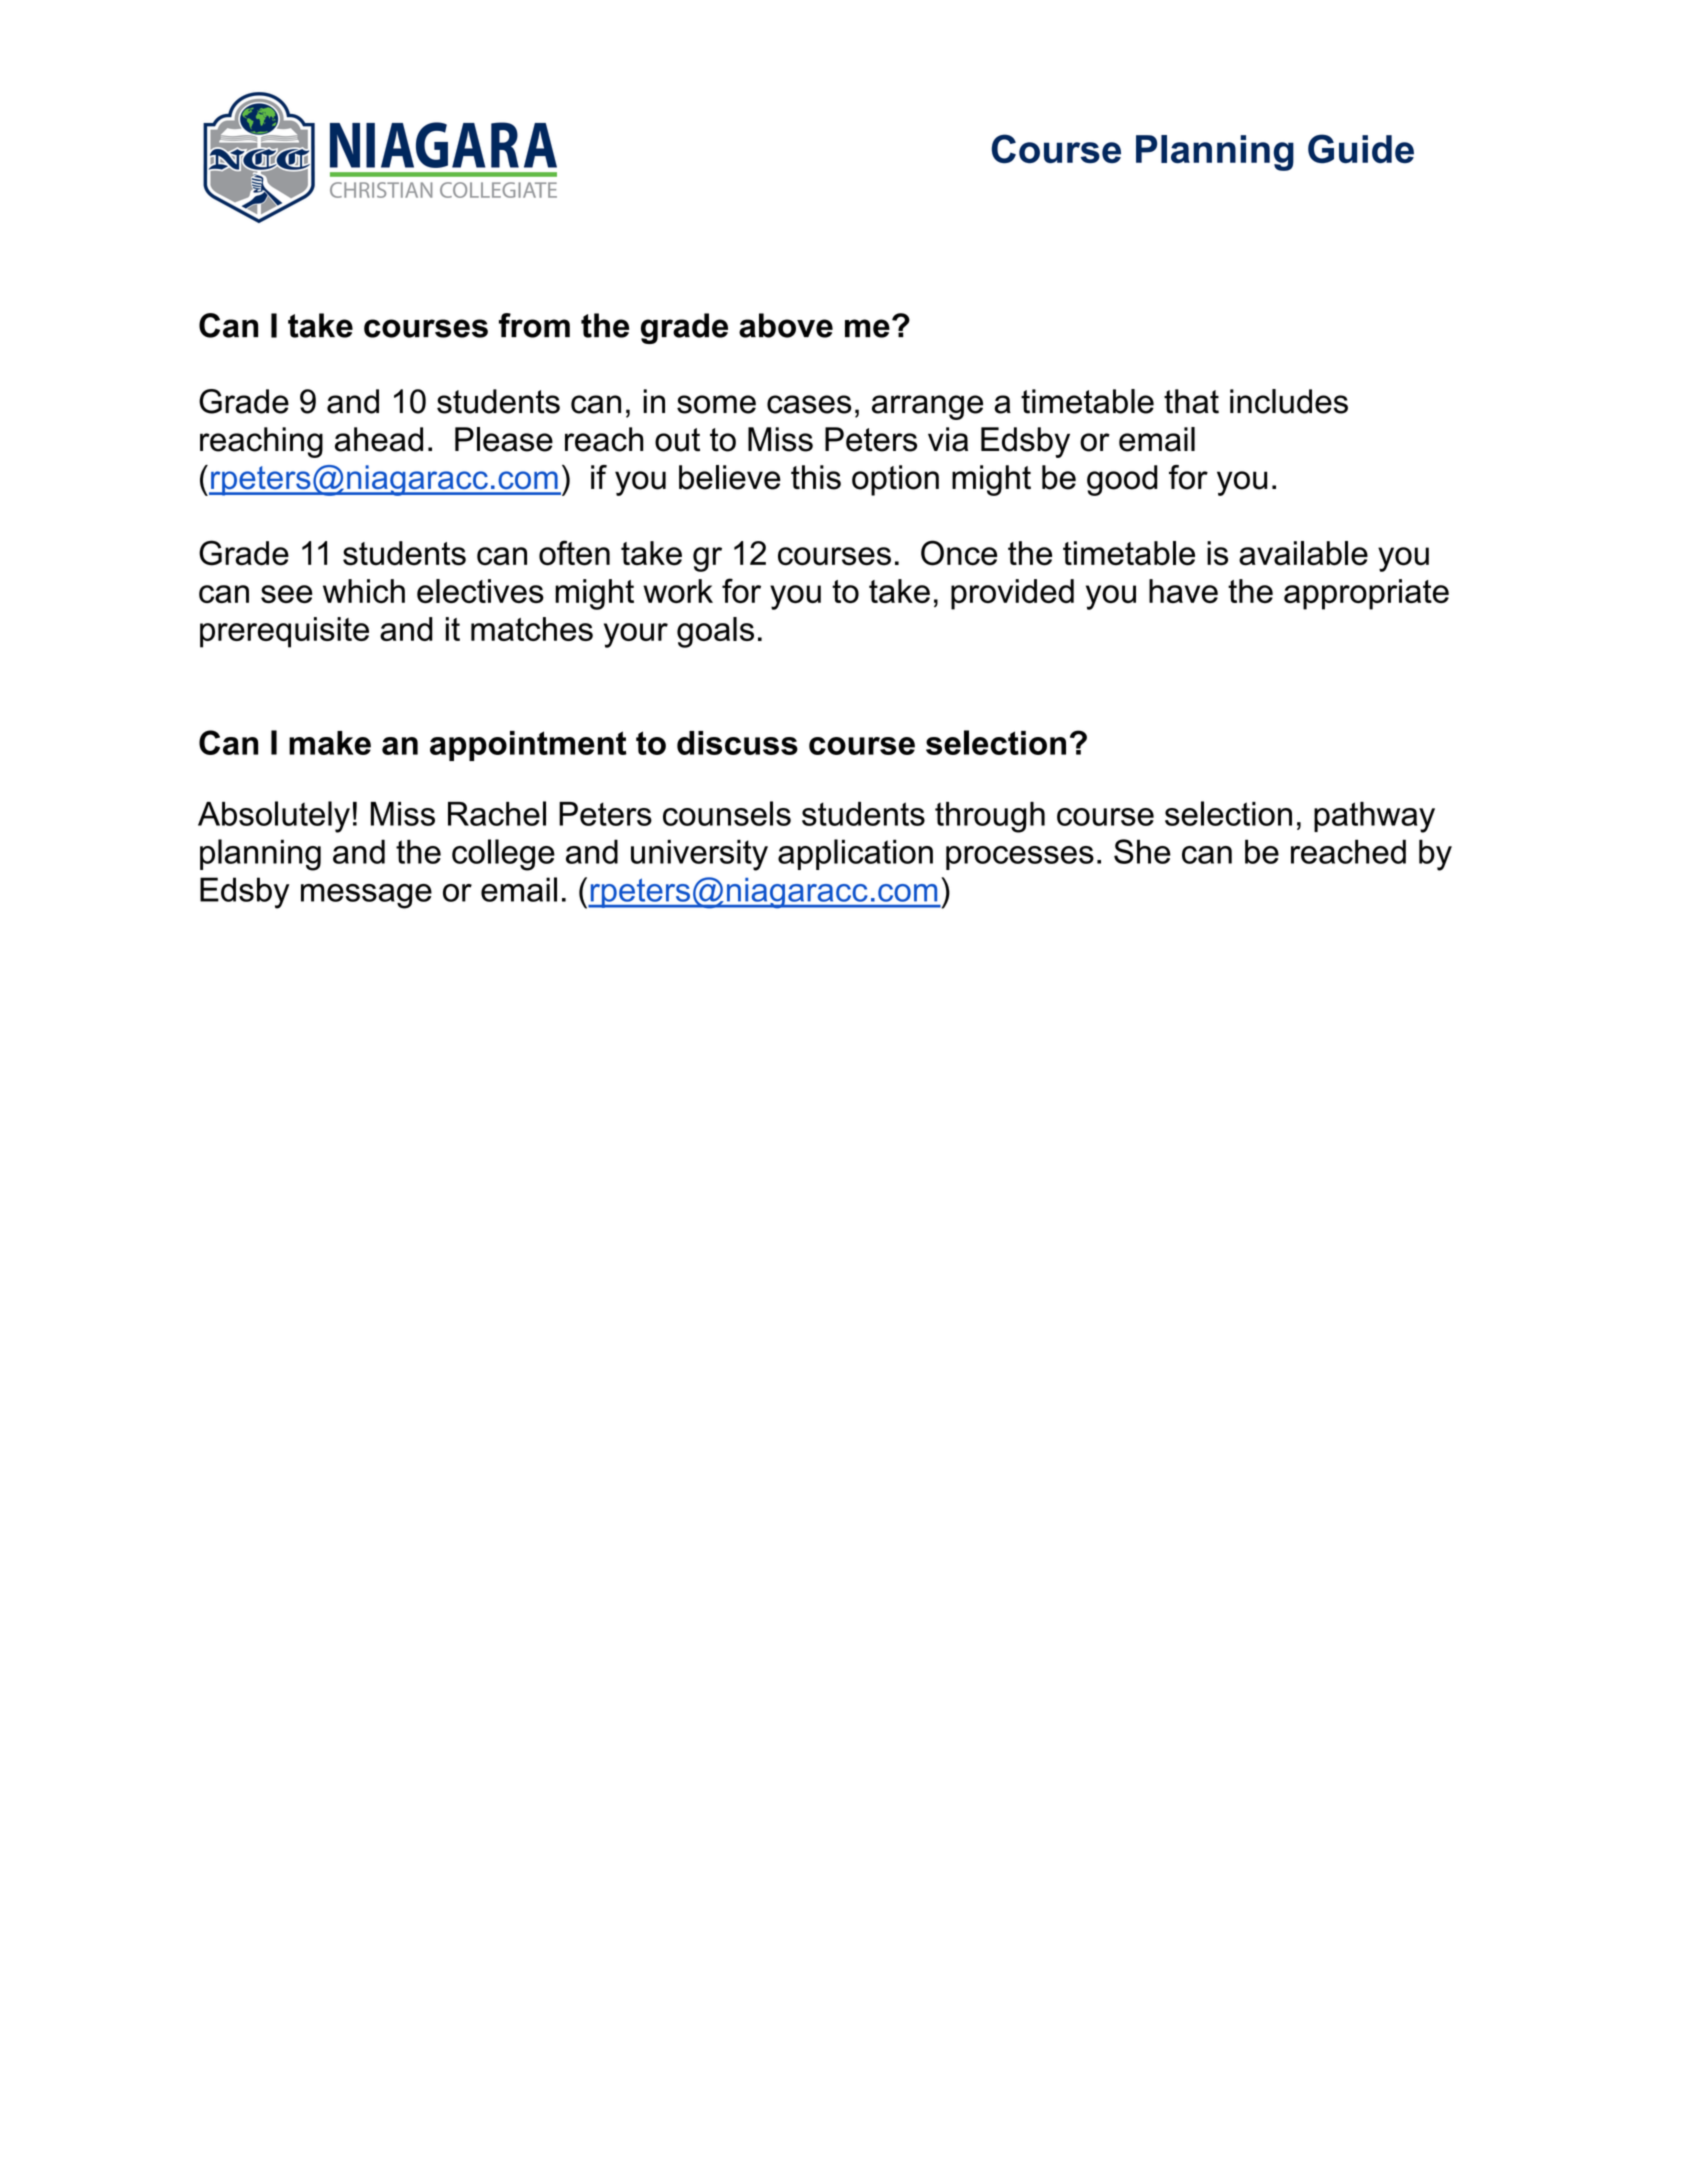  Describe the element at coordinates (786, 325) in the image. I see `above` at that location.
